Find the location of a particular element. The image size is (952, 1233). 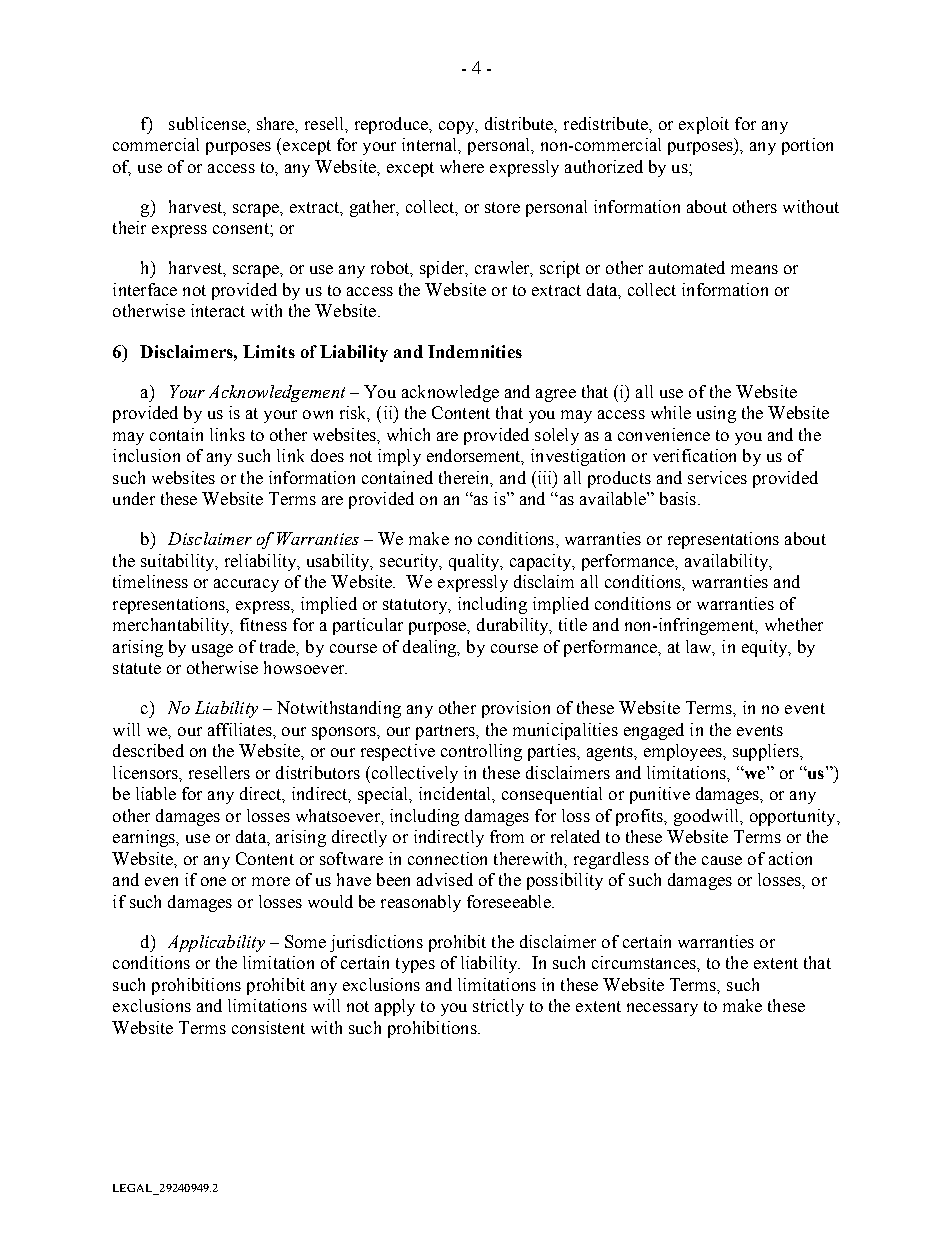

share is located at coordinates (277, 124).
